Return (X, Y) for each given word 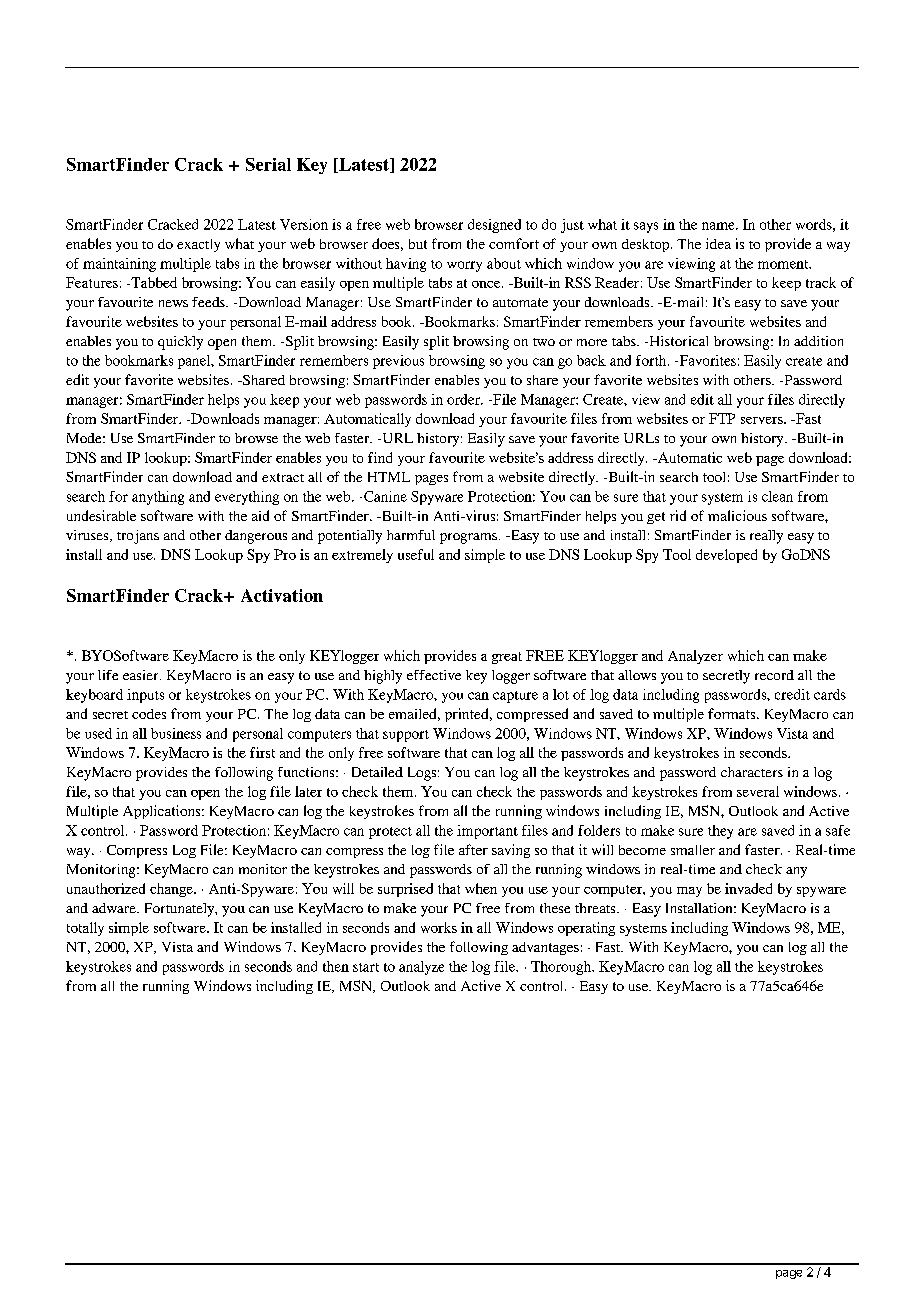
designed (494, 226)
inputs (145, 696)
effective (434, 675)
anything (158, 498)
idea (718, 243)
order (464, 399)
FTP (722, 418)
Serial (268, 164)
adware (115, 908)
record (774, 675)
